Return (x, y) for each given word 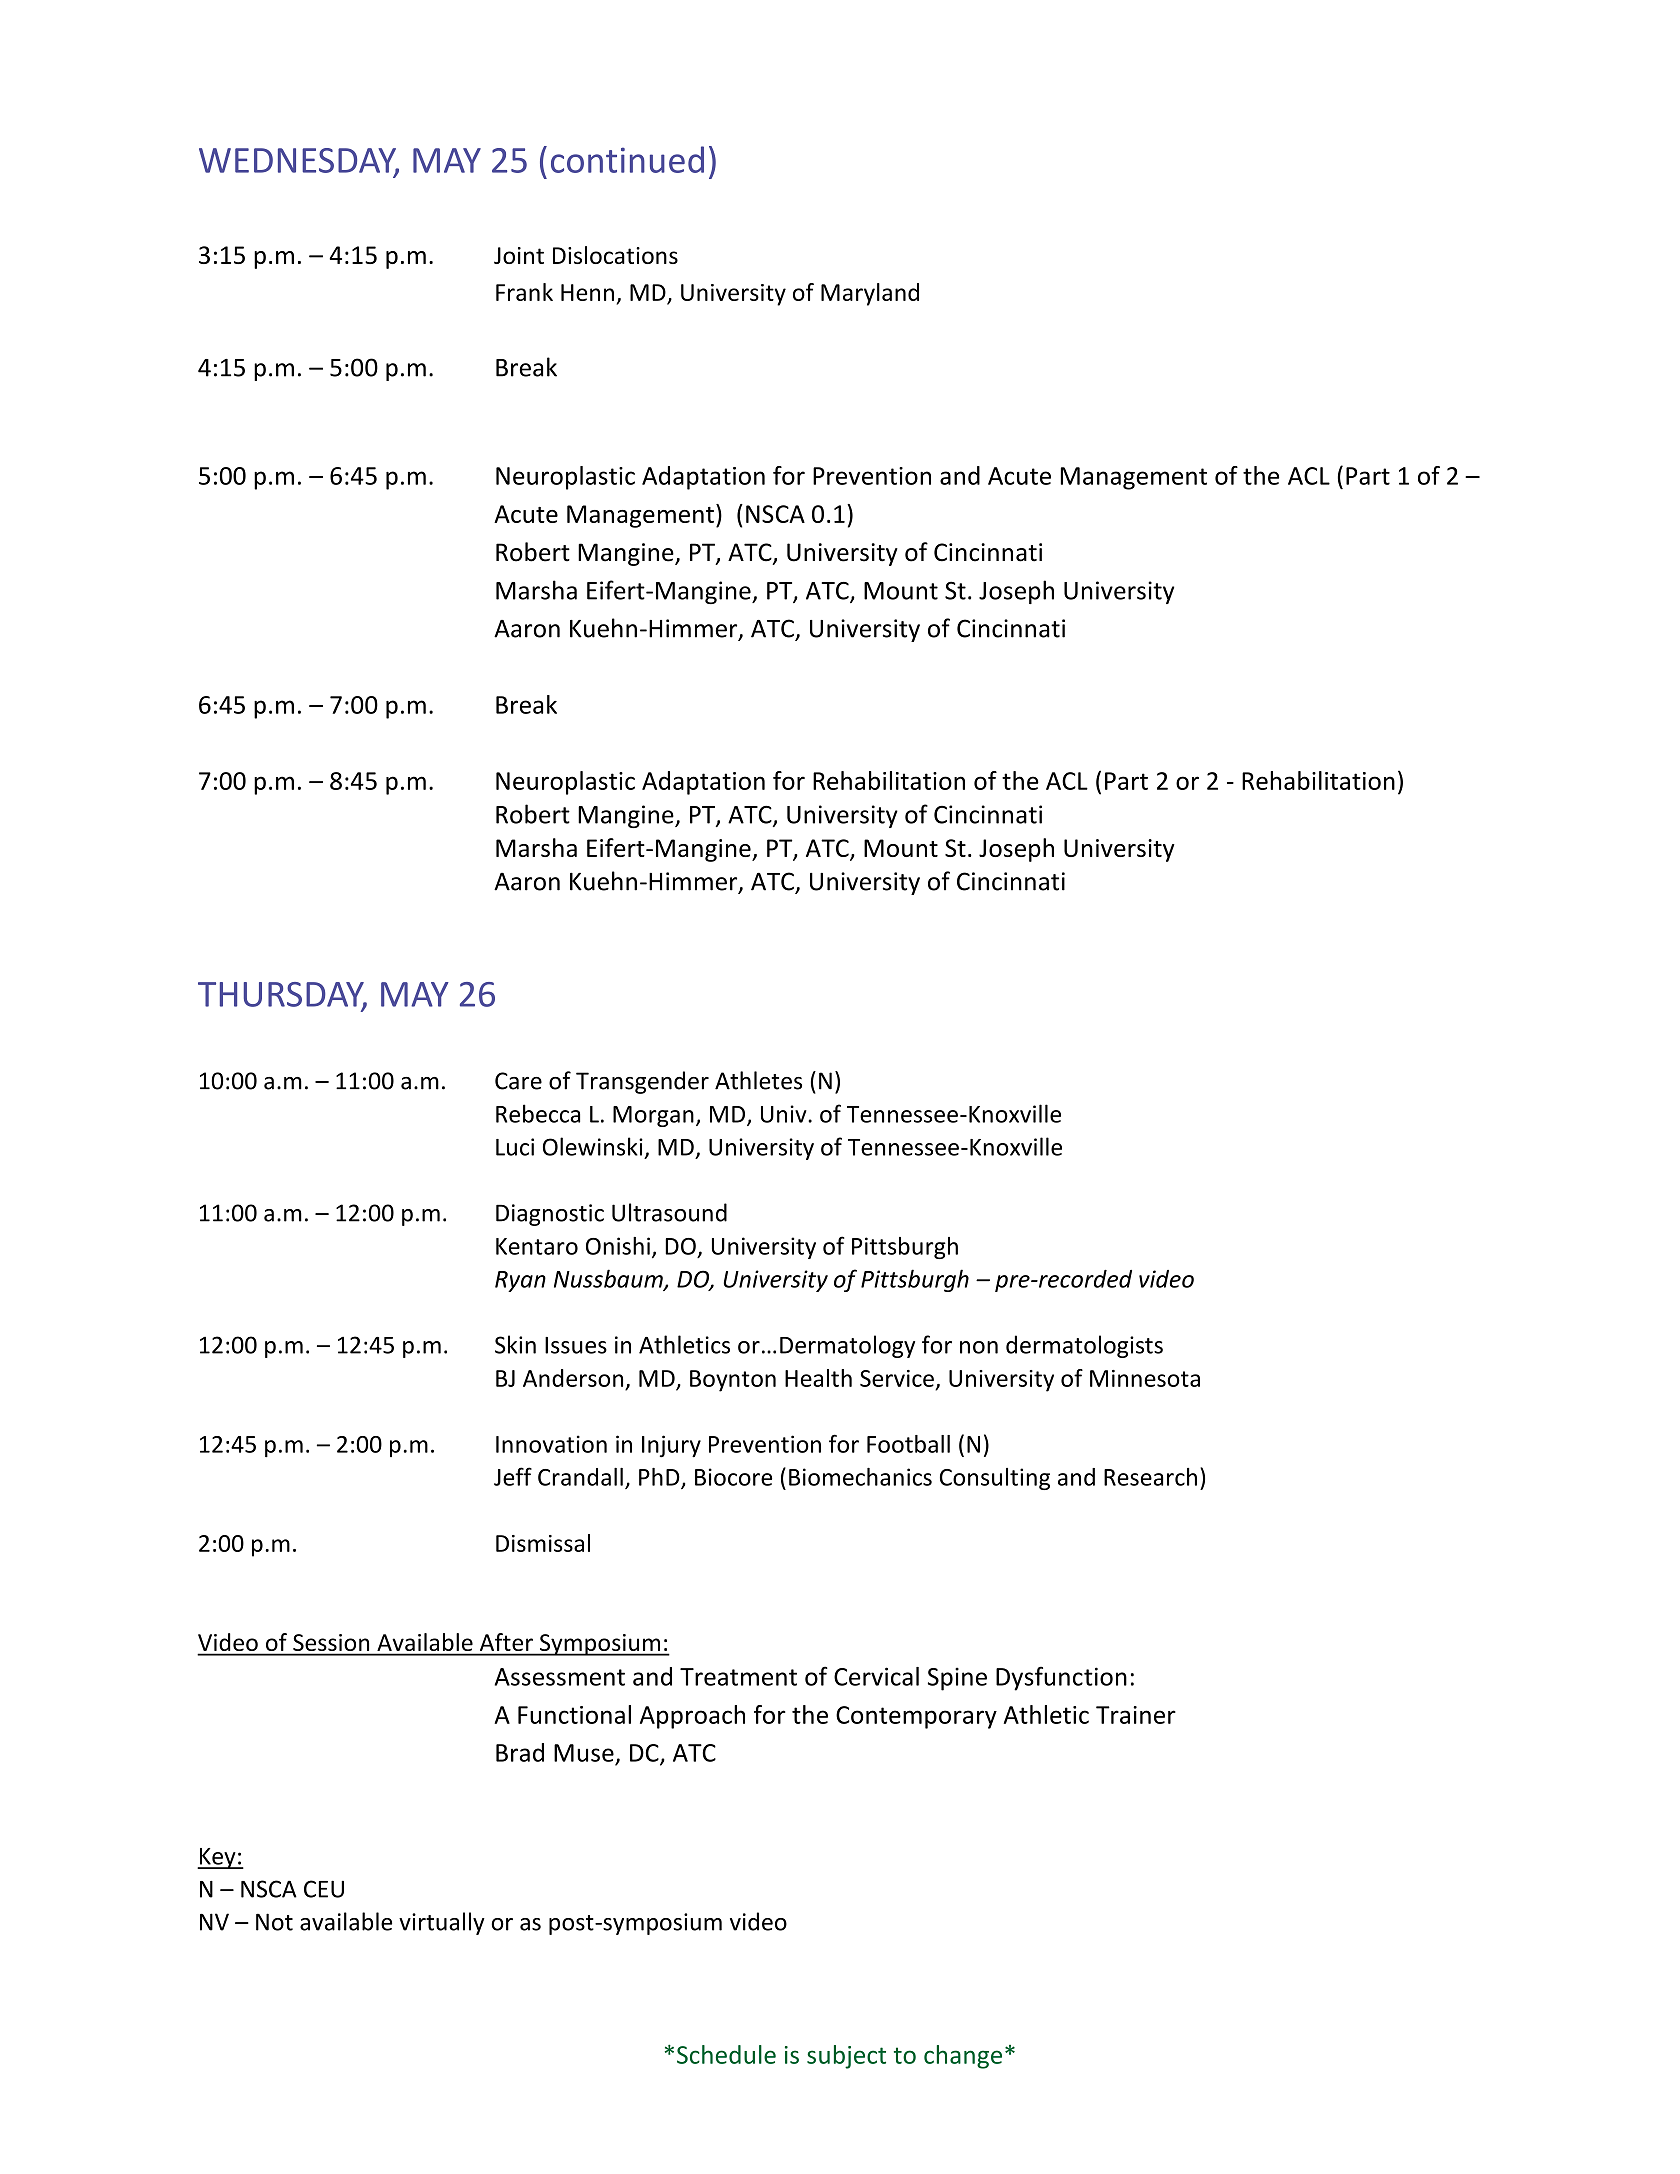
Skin (515, 1344)
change (963, 2057)
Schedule (726, 2054)
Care (518, 1081)
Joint (519, 255)
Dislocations (615, 255)
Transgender (642, 1082)
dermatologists (1084, 1346)
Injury (671, 1446)
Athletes (758, 1080)
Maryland (870, 294)
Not (274, 1922)
